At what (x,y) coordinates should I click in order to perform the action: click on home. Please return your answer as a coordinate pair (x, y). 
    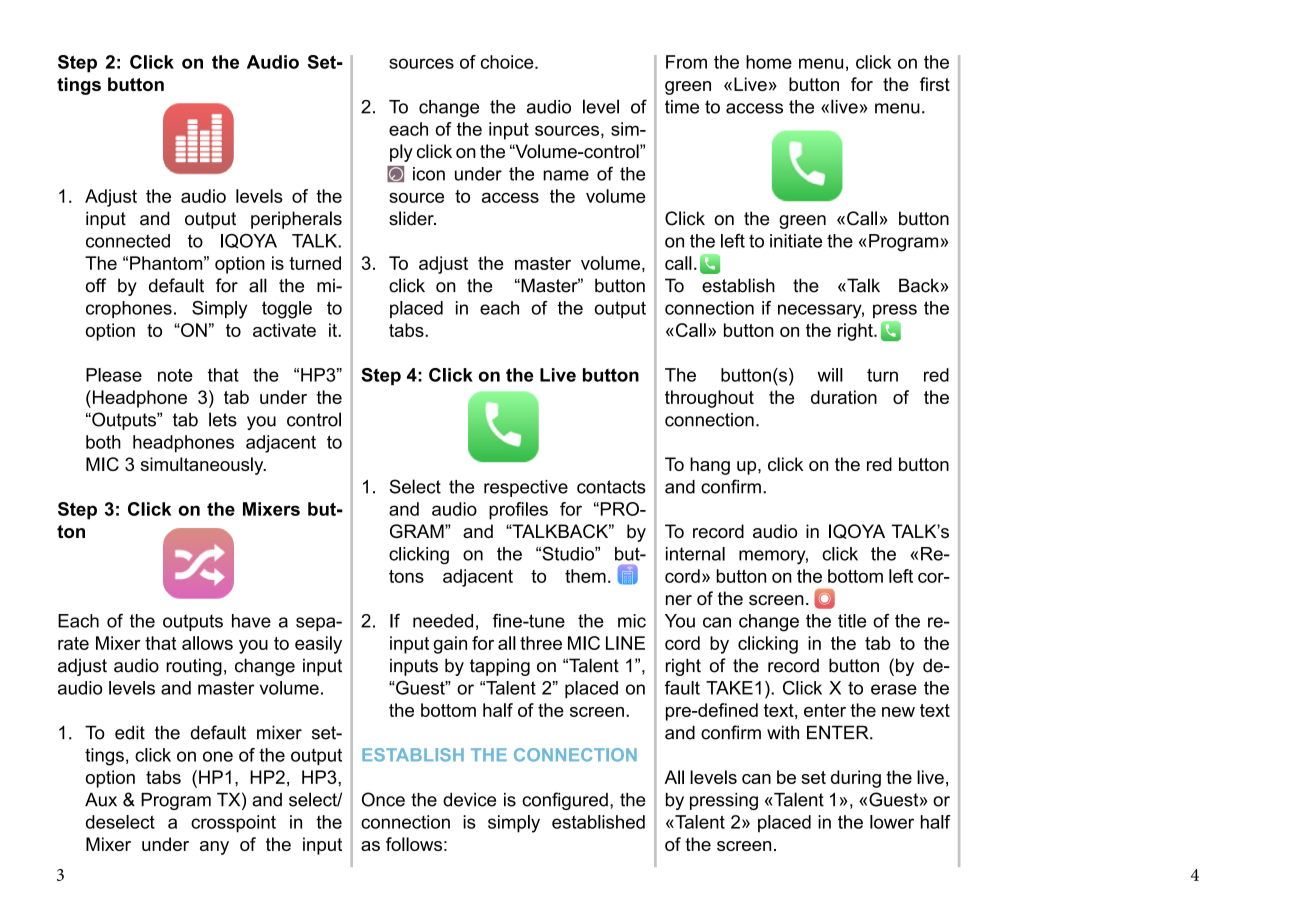
    Looking at the image, I should click on (769, 62).
